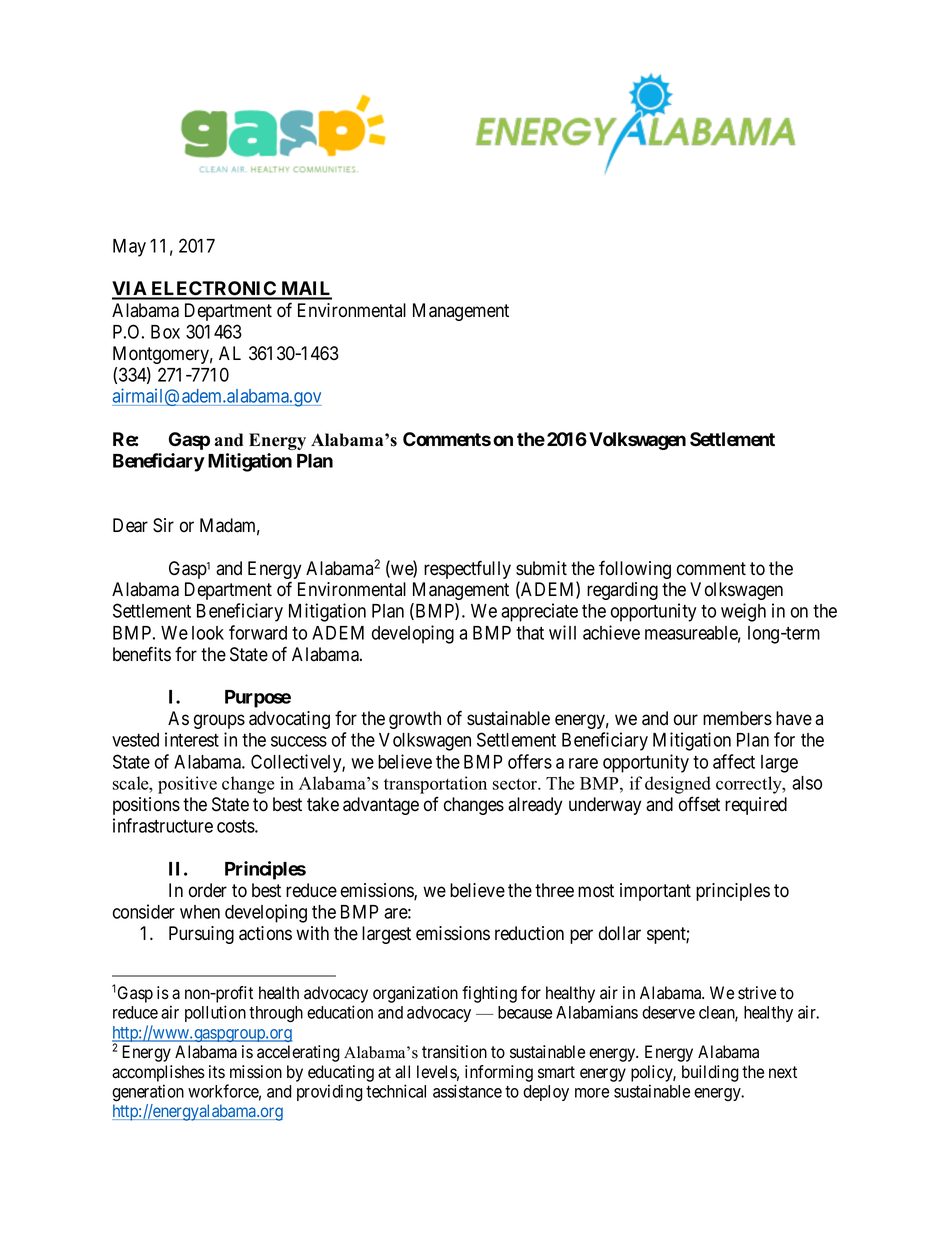 The height and width of the document is (1233, 952). I want to click on following, so click(635, 569).
